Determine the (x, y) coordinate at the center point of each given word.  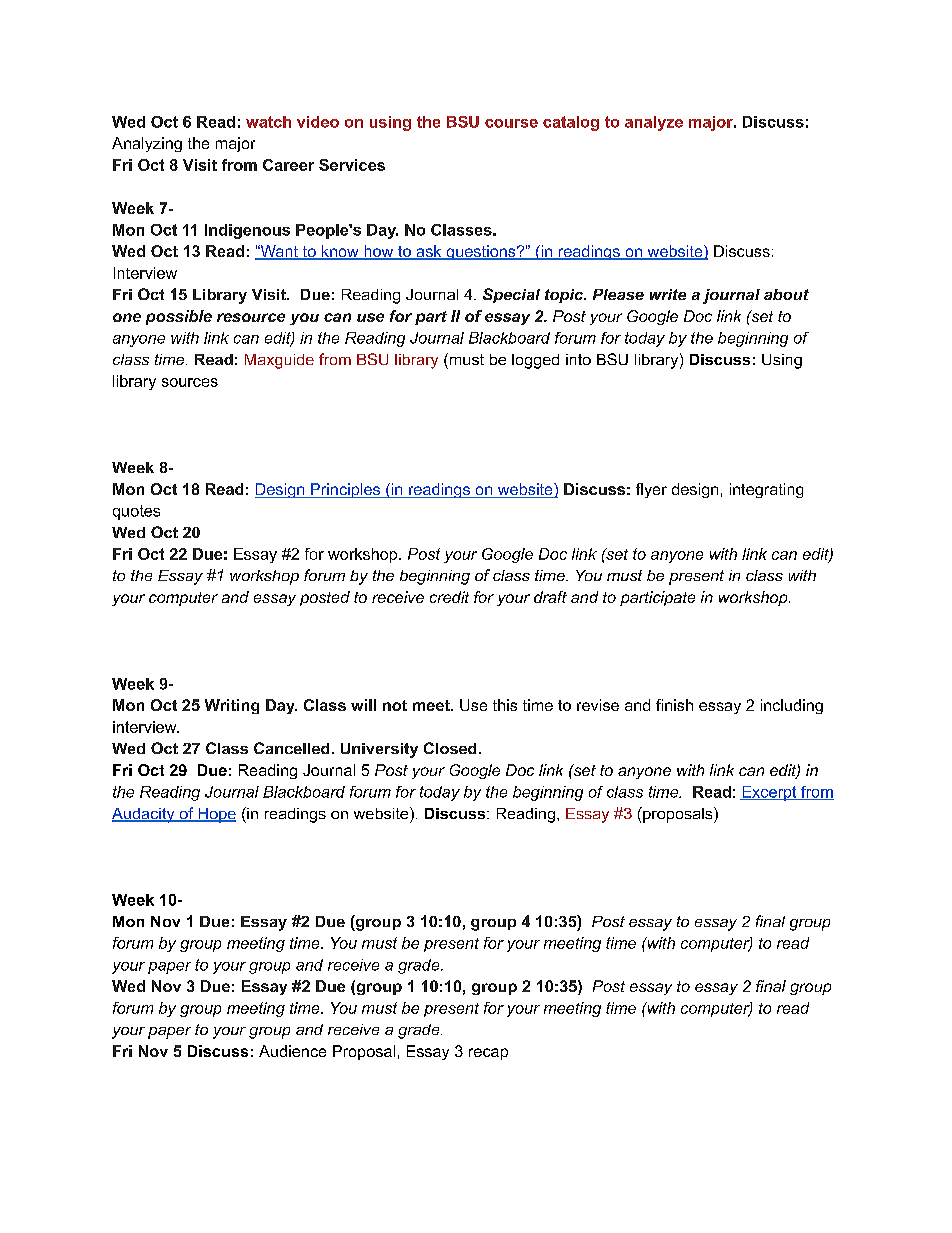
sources (190, 382)
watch (268, 122)
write (668, 294)
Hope (216, 815)
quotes (136, 512)
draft (550, 597)
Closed (450, 748)
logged (535, 361)
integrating (766, 490)
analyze (654, 123)
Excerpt (769, 793)
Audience (292, 1051)
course (511, 123)
